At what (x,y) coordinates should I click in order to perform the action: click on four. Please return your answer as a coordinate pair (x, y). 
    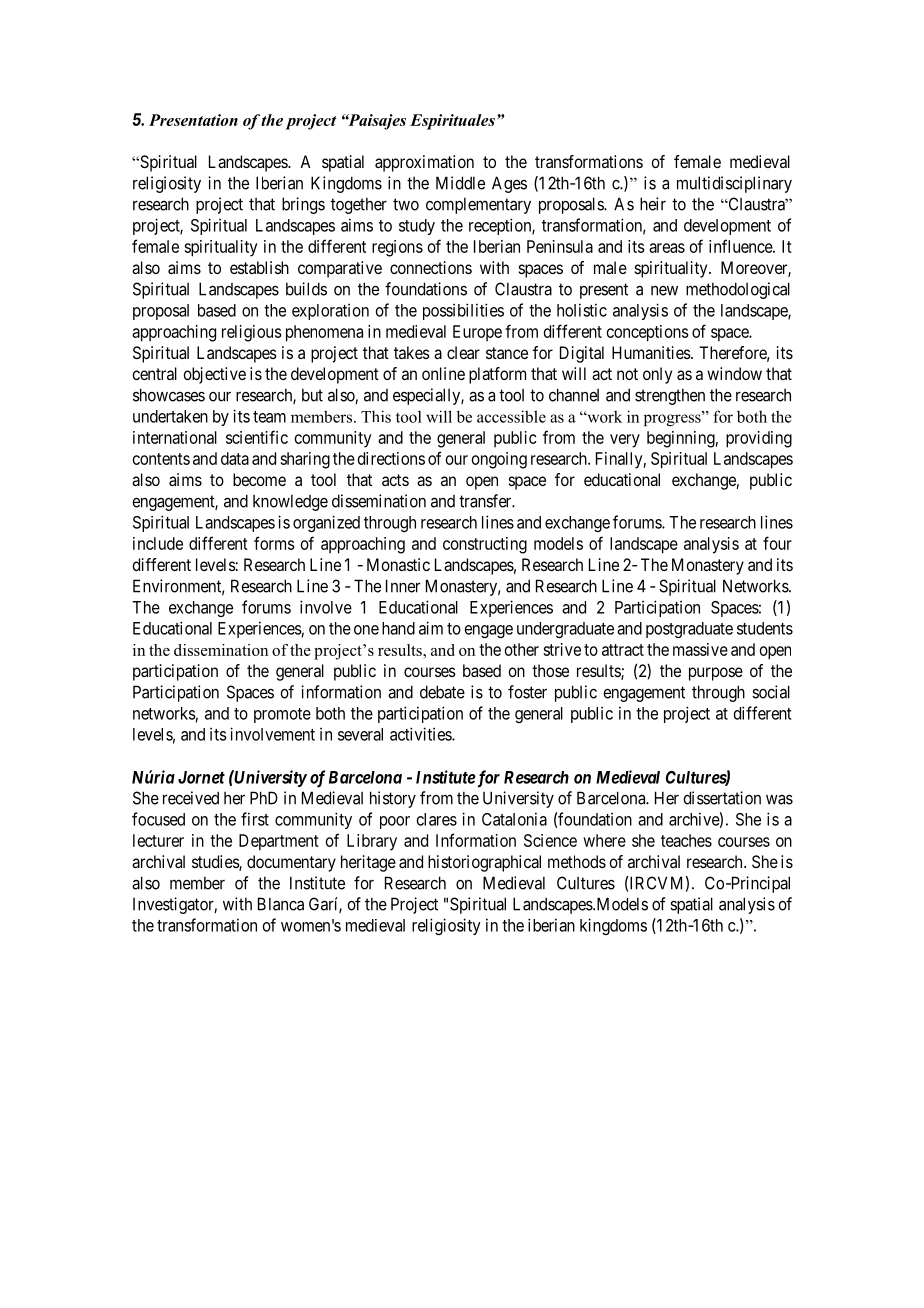
    Looking at the image, I should click on (777, 543).
